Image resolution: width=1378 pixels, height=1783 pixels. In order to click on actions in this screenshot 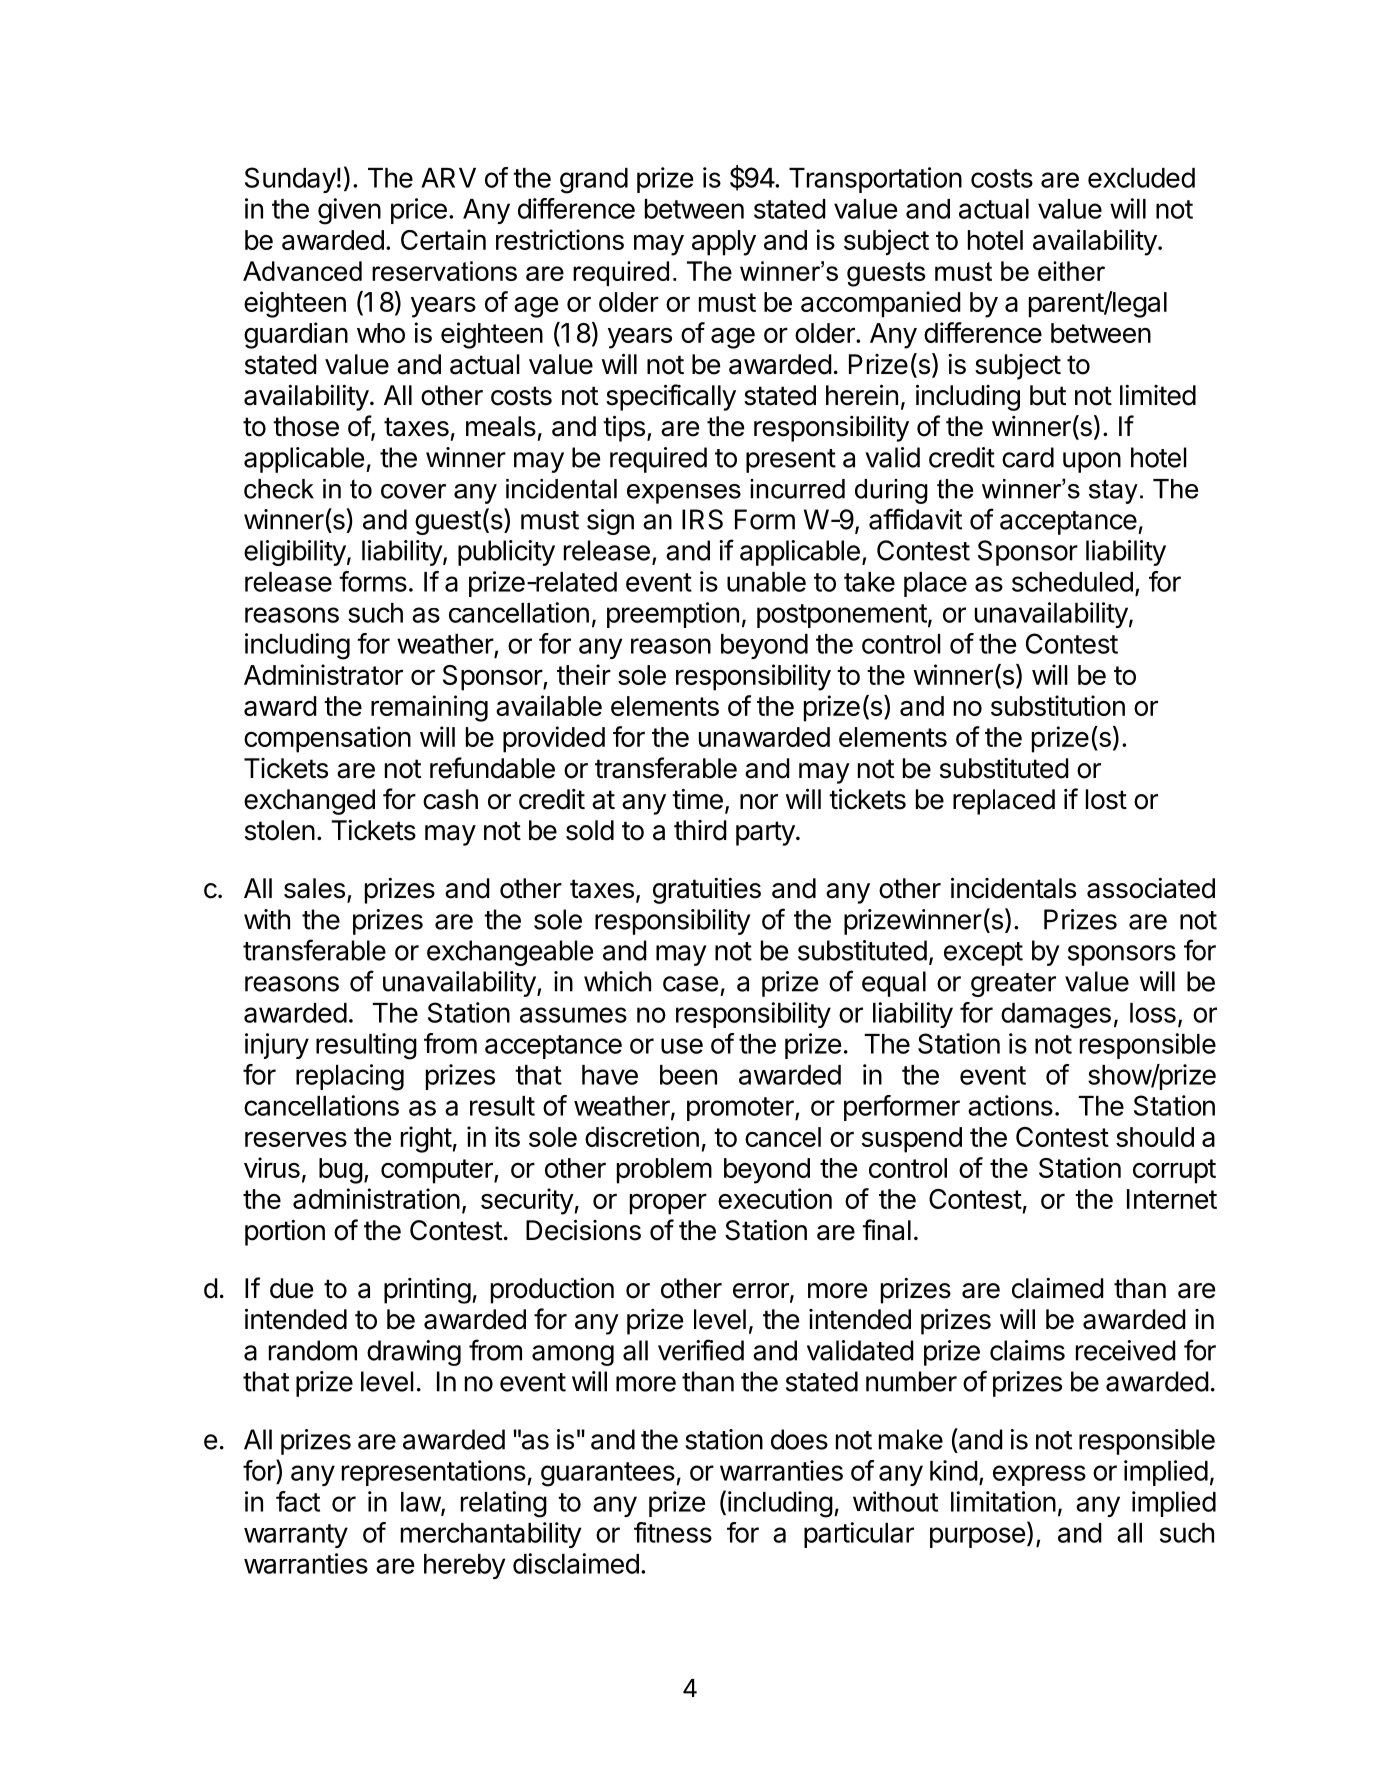, I will do `click(1010, 1105)`.
